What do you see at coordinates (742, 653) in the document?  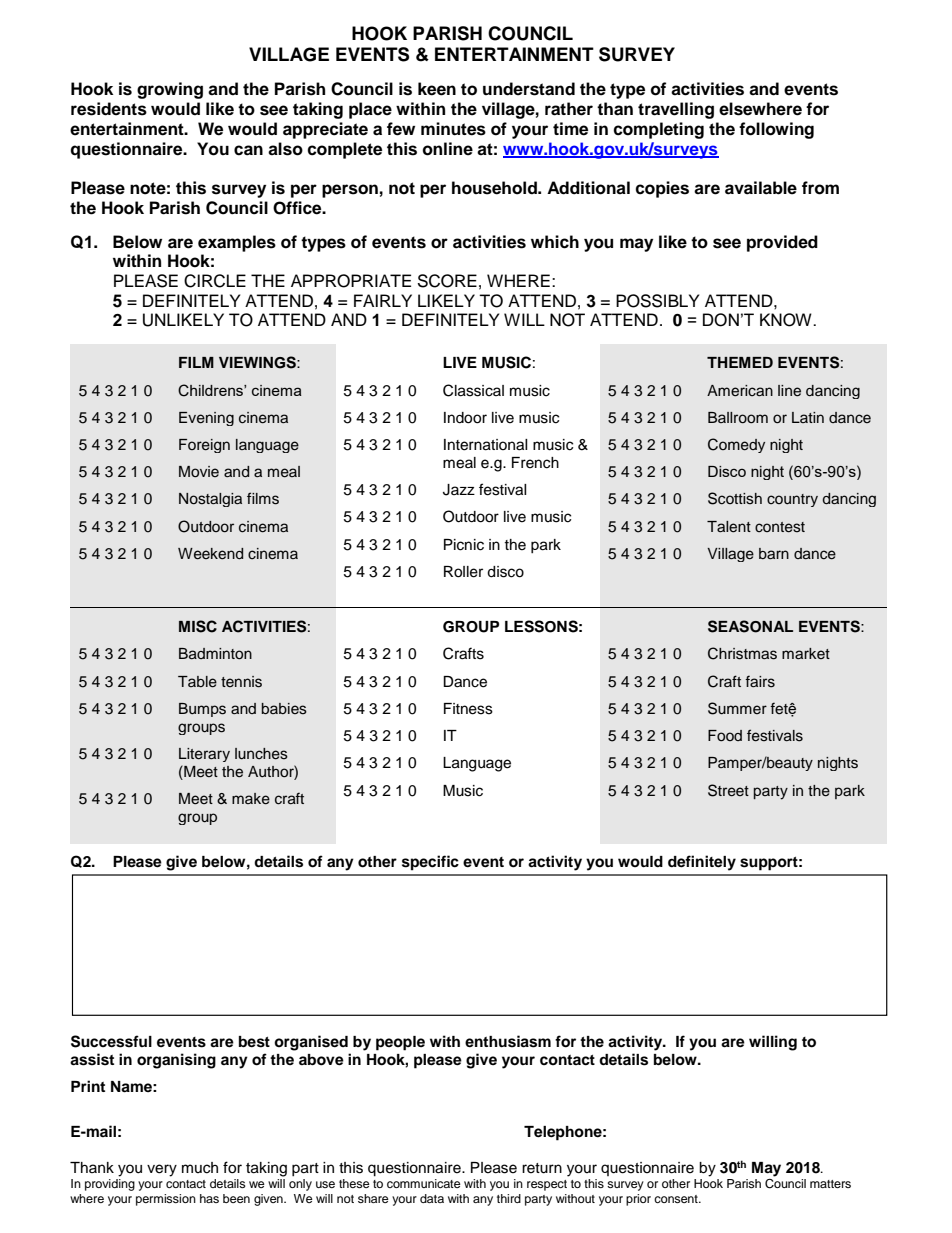 I see `Christmas` at bounding box center [742, 653].
